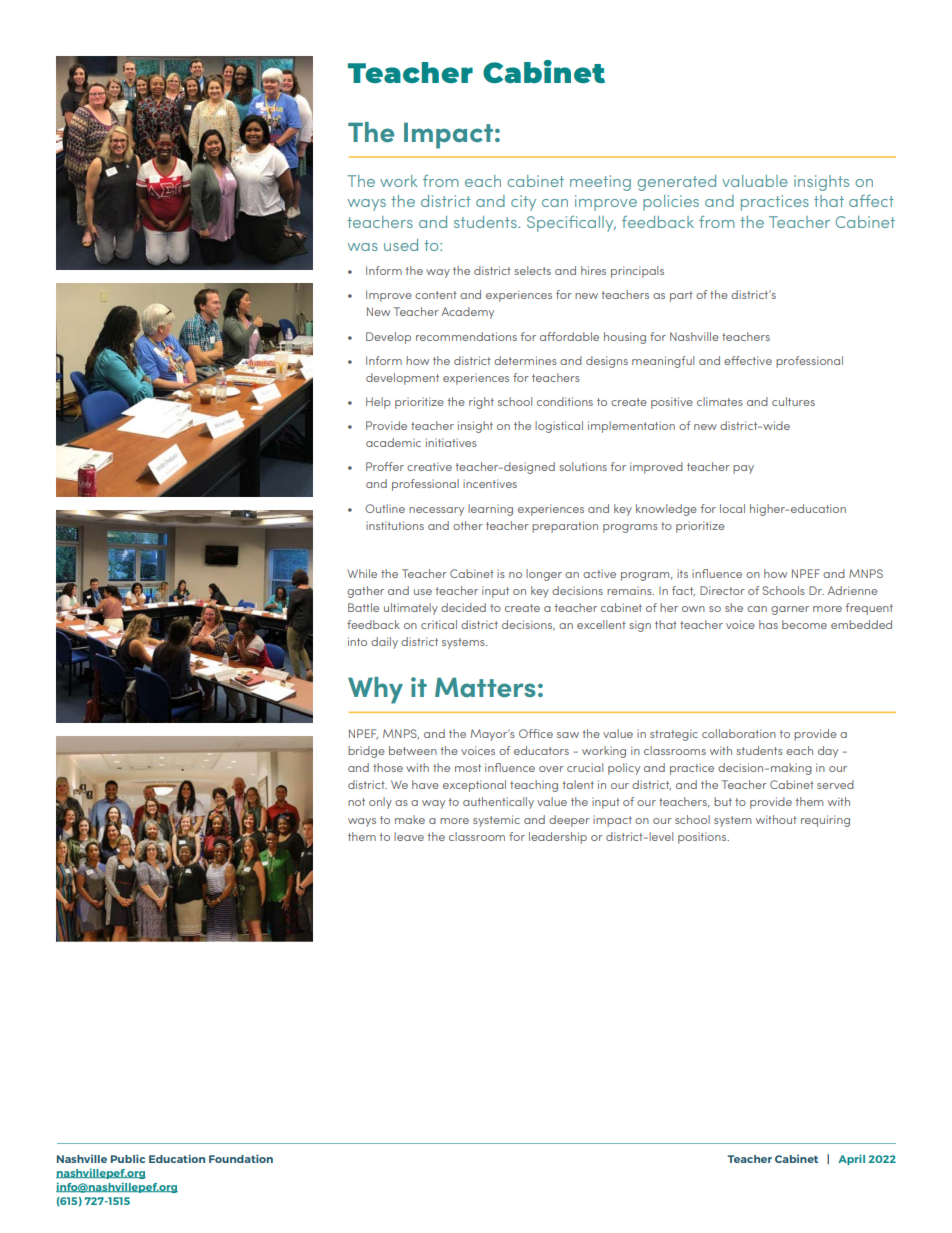  Describe the element at coordinates (768, 624) in the screenshot. I see `has` at that location.
